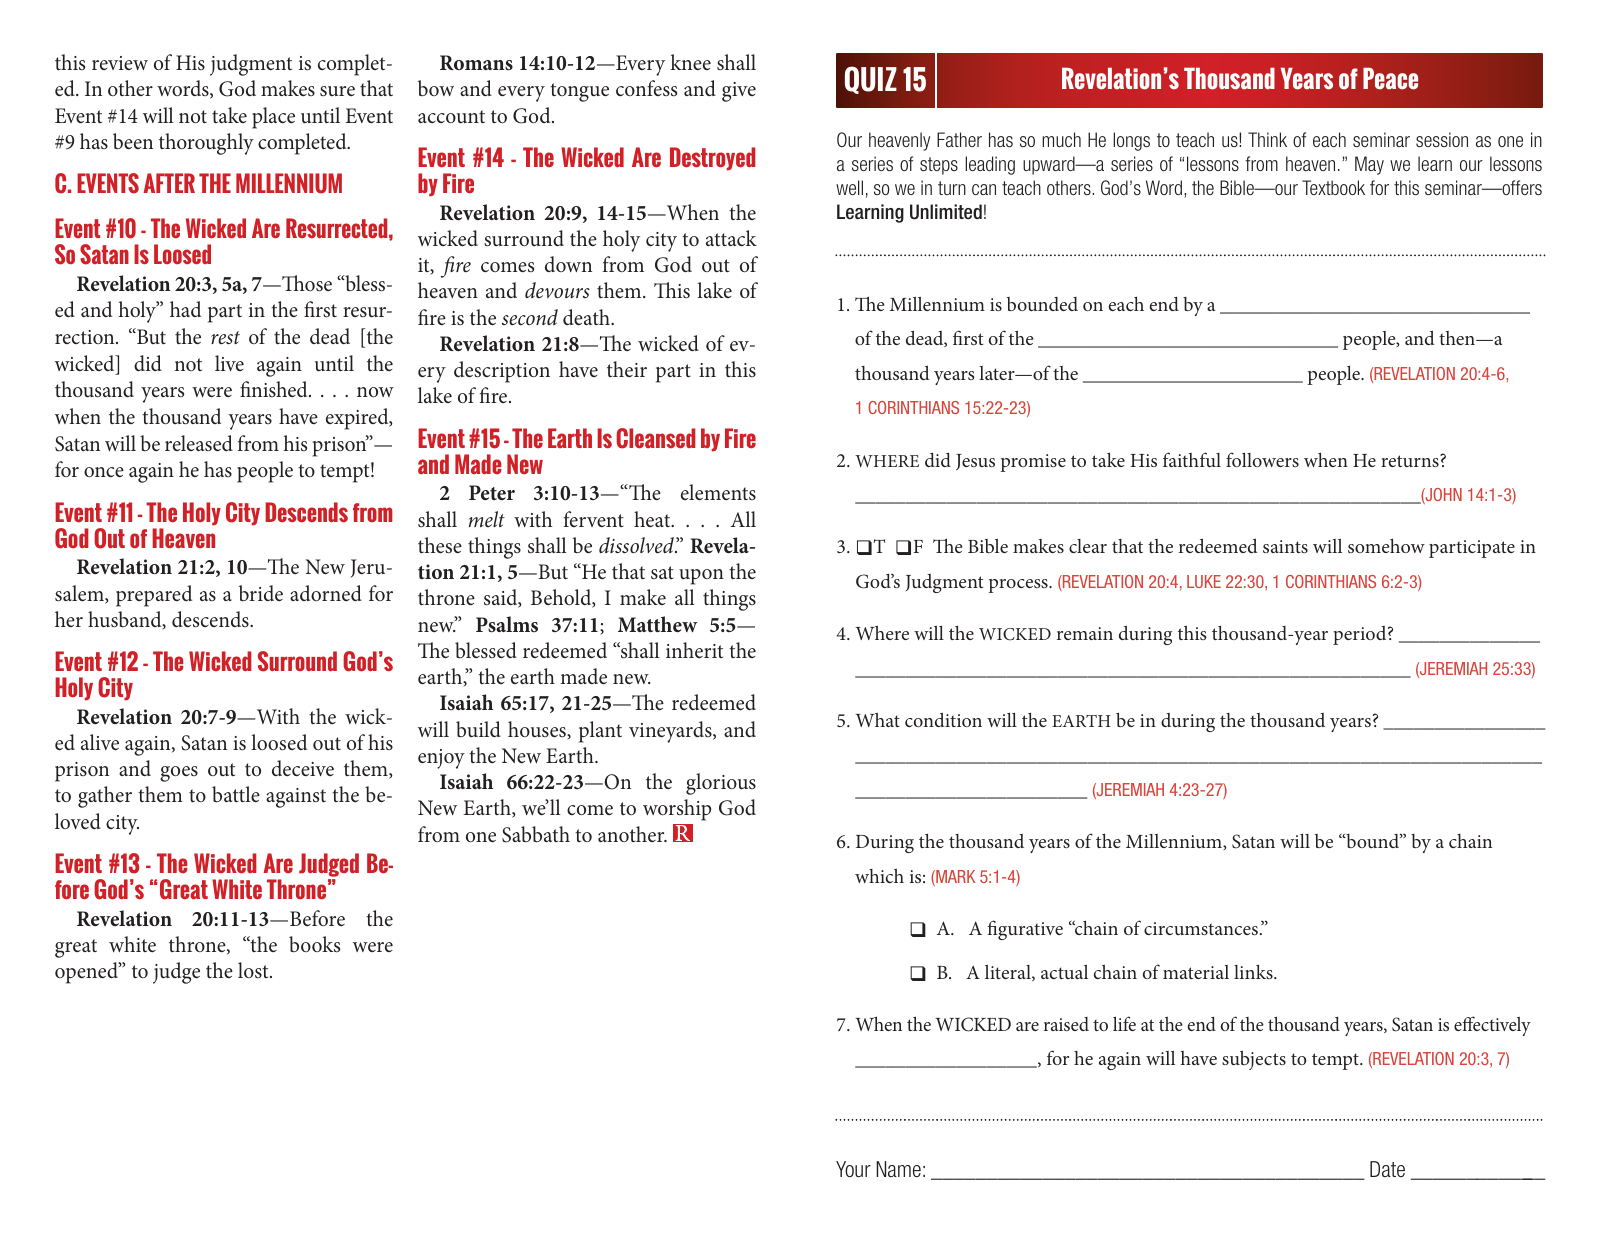 This image has width=1600, height=1236. Describe the element at coordinates (1204, 581) in the image. I see `LUKE` at that location.
